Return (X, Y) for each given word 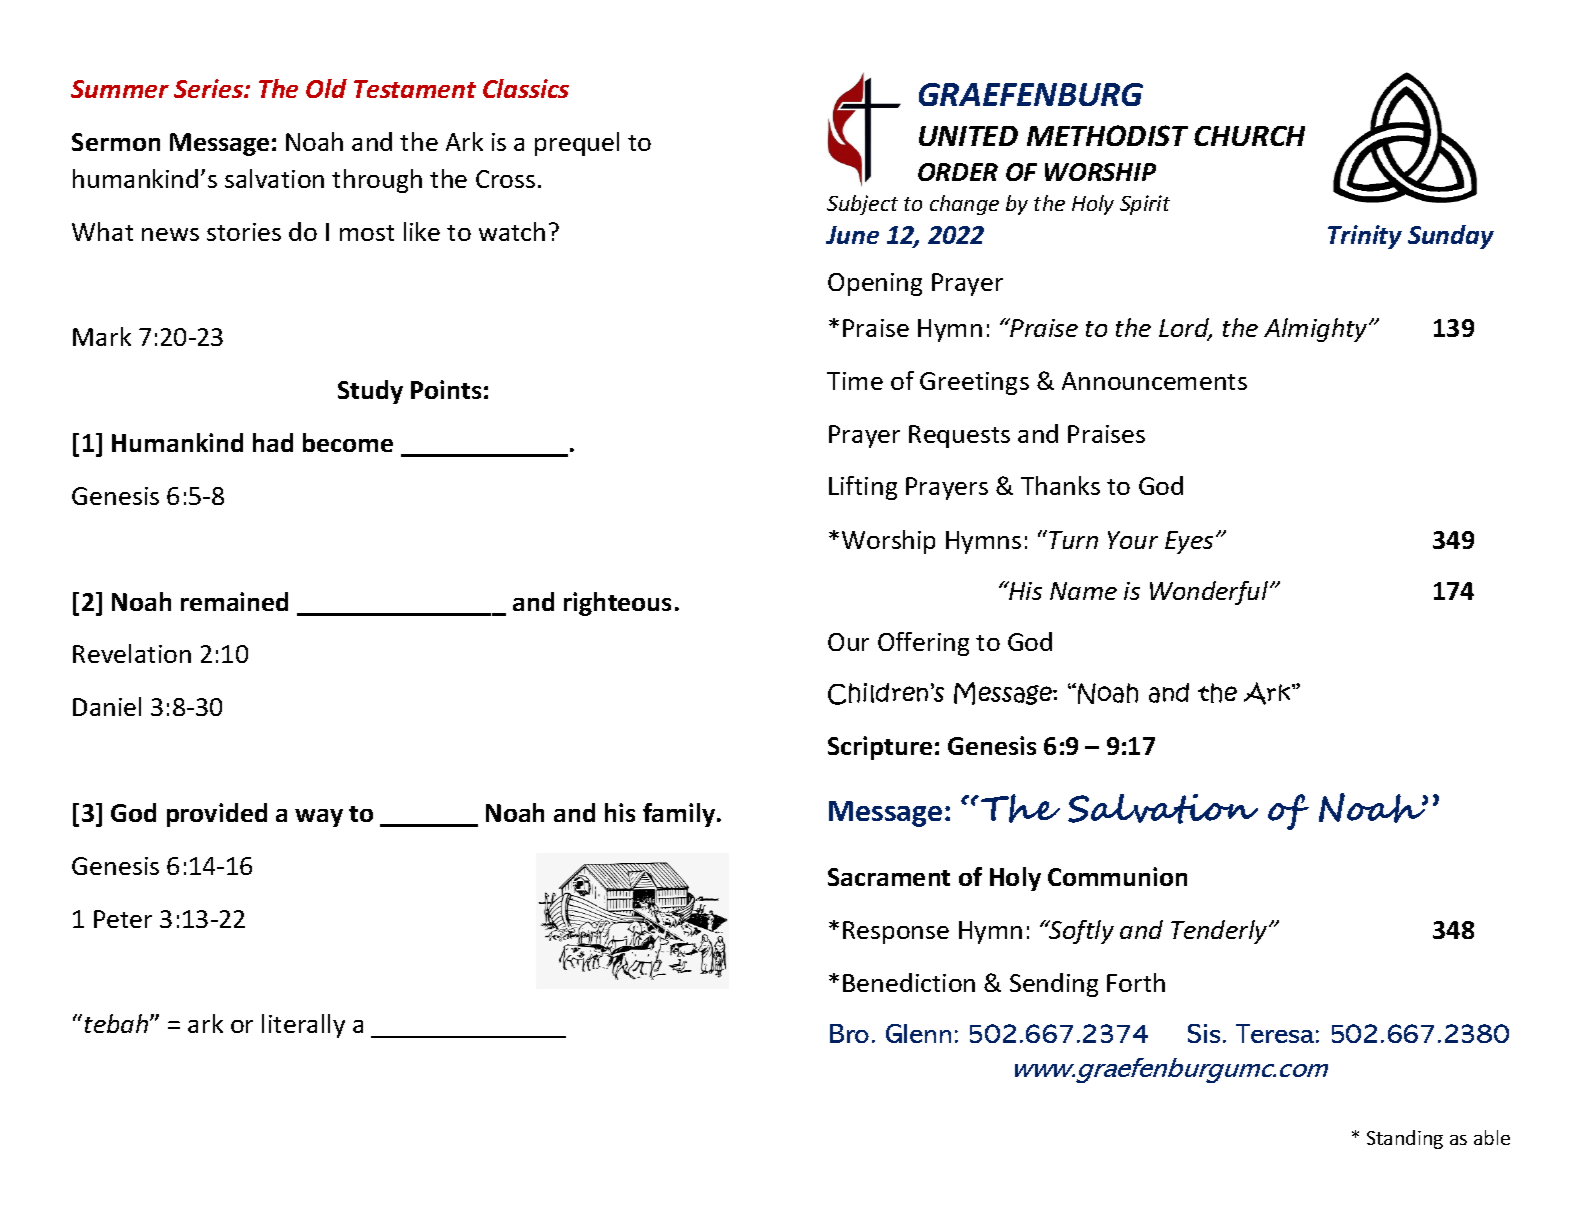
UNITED (968, 136)
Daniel (107, 706)
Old (326, 88)
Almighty (1317, 330)
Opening (875, 284)
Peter (123, 919)
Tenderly (1220, 932)
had (273, 442)
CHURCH (1249, 136)
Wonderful (1210, 593)
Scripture (880, 748)
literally (303, 1026)
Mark (102, 336)
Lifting (863, 488)
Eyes (1189, 542)
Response (896, 932)
